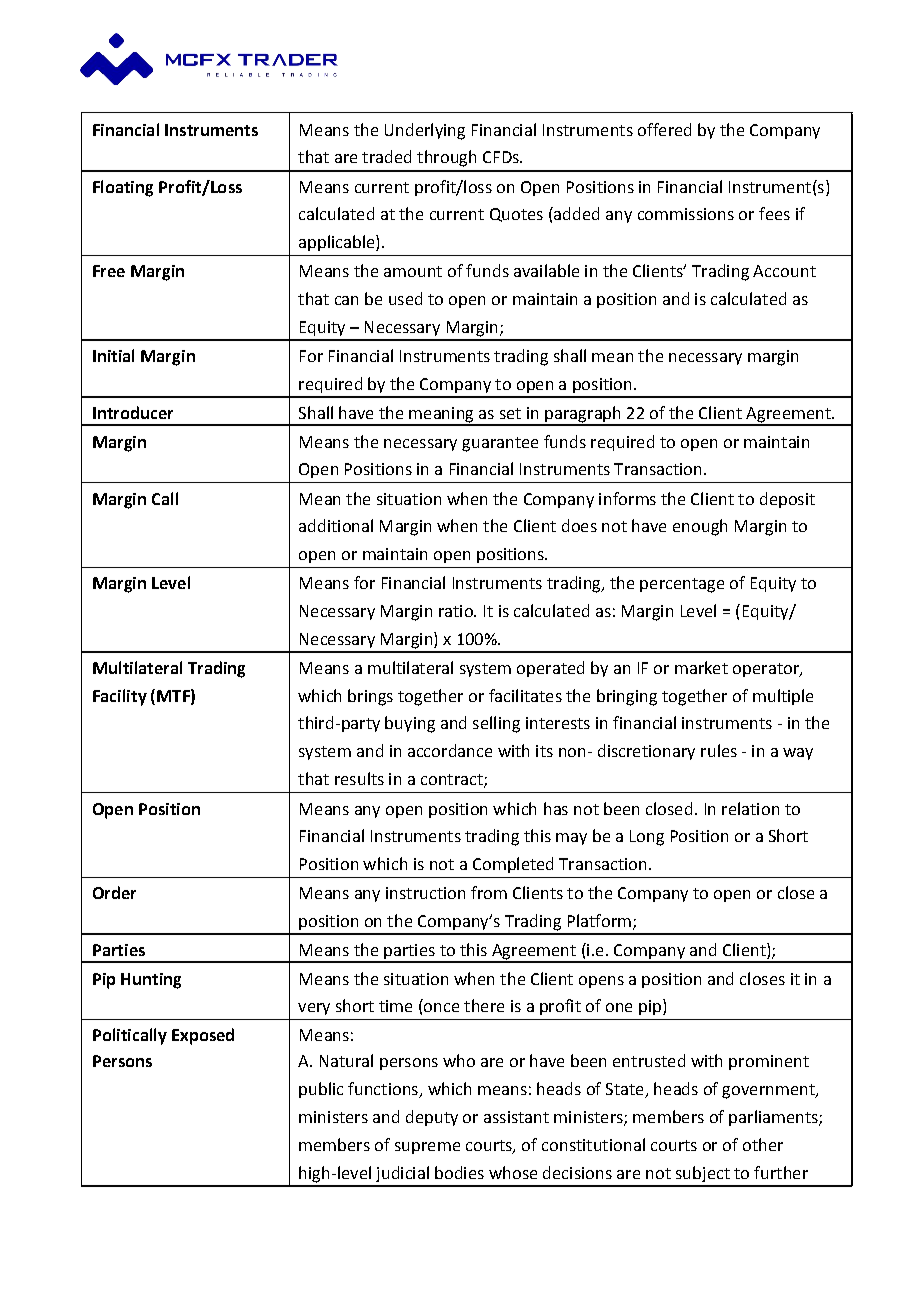 This screenshot has height=1308, width=924. What do you see at coordinates (427, 1148) in the screenshot?
I see `supreme` at bounding box center [427, 1148].
